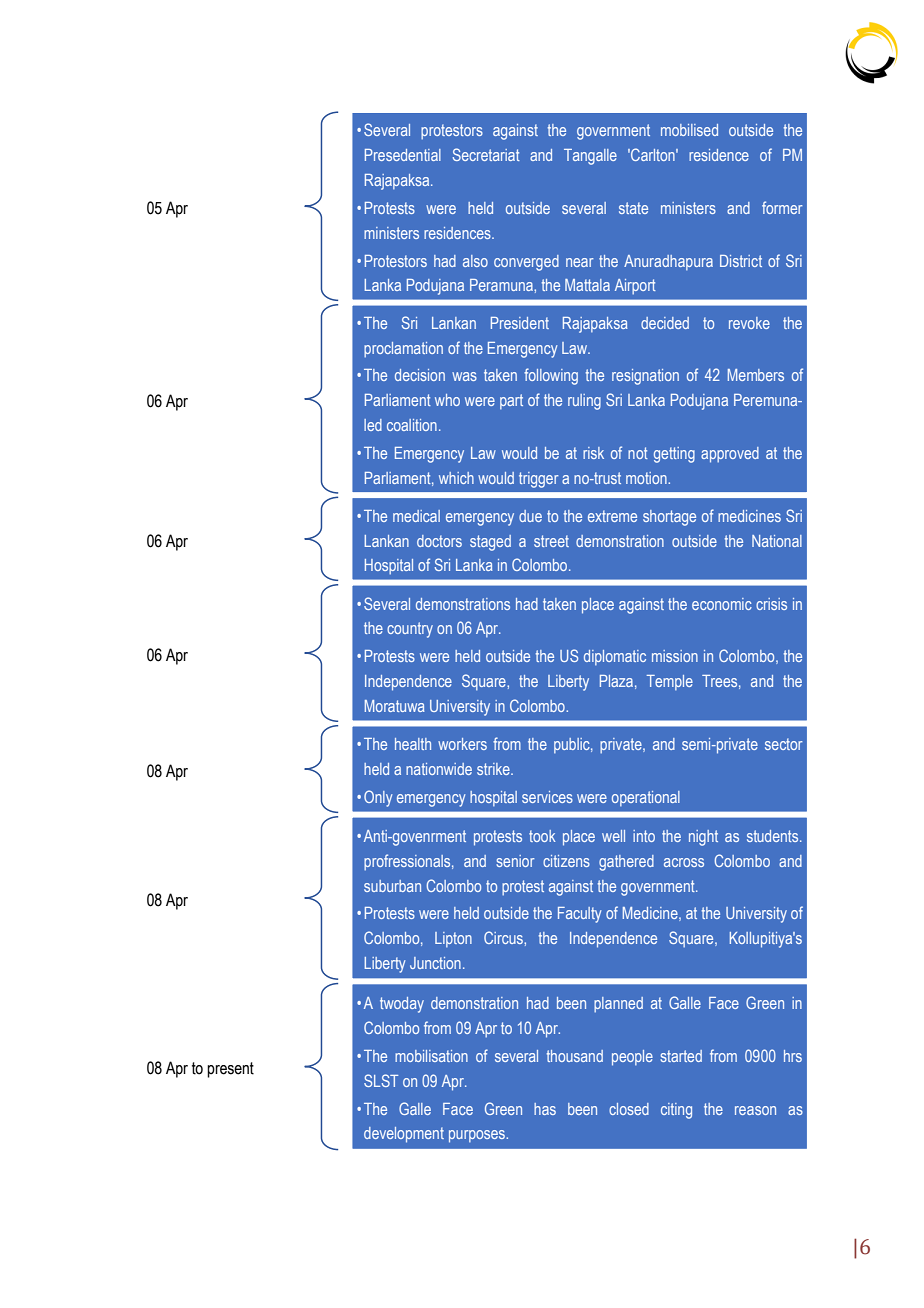  What do you see at coordinates (410, 630) in the page?
I see `country` at bounding box center [410, 630].
